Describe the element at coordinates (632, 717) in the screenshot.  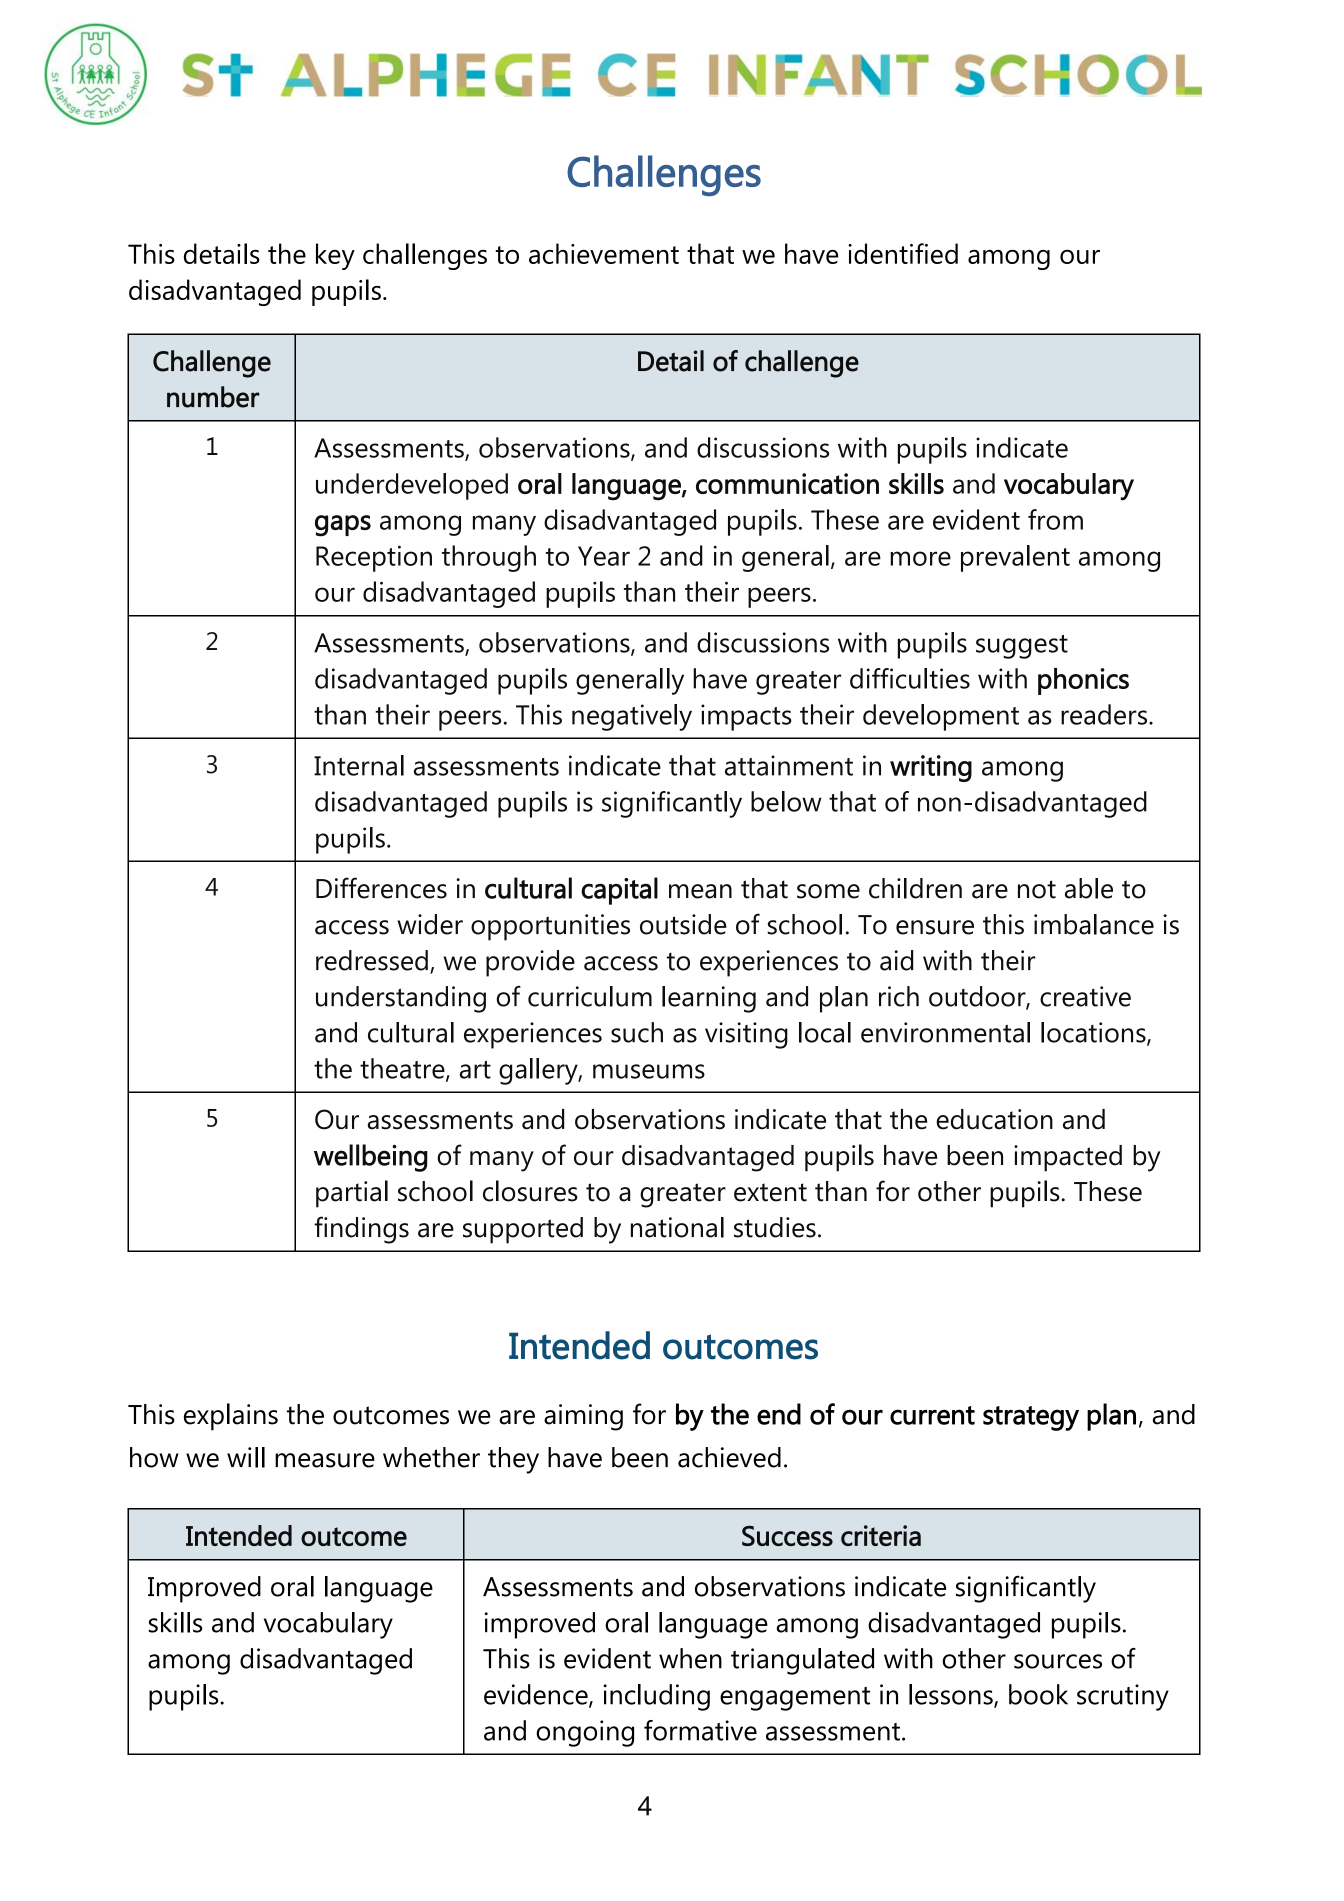
I see `negatively` at that location.
